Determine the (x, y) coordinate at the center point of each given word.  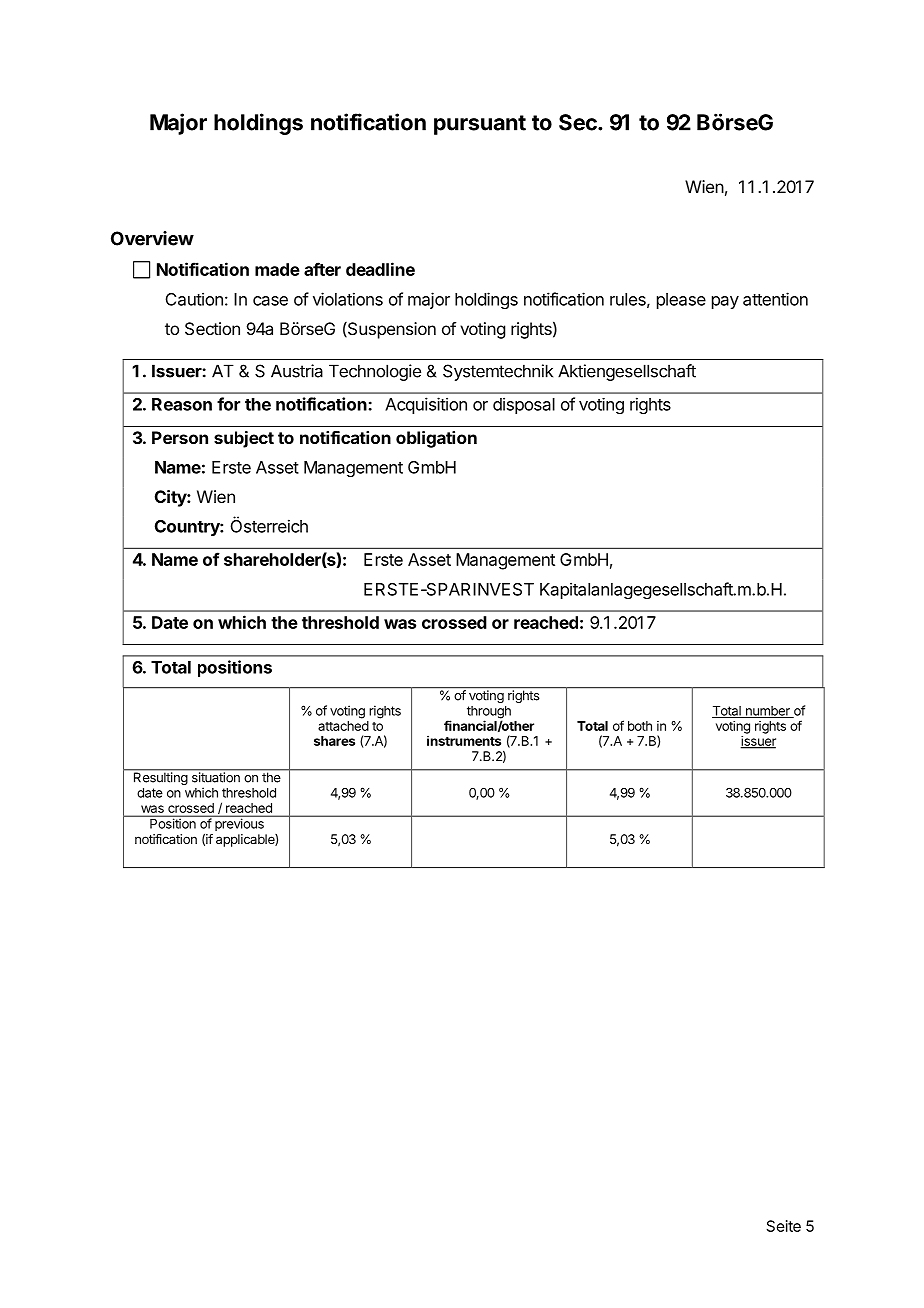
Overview (152, 238)
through (489, 713)
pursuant (480, 125)
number (767, 712)
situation (215, 776)
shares (334, 741)
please (681, 301)
